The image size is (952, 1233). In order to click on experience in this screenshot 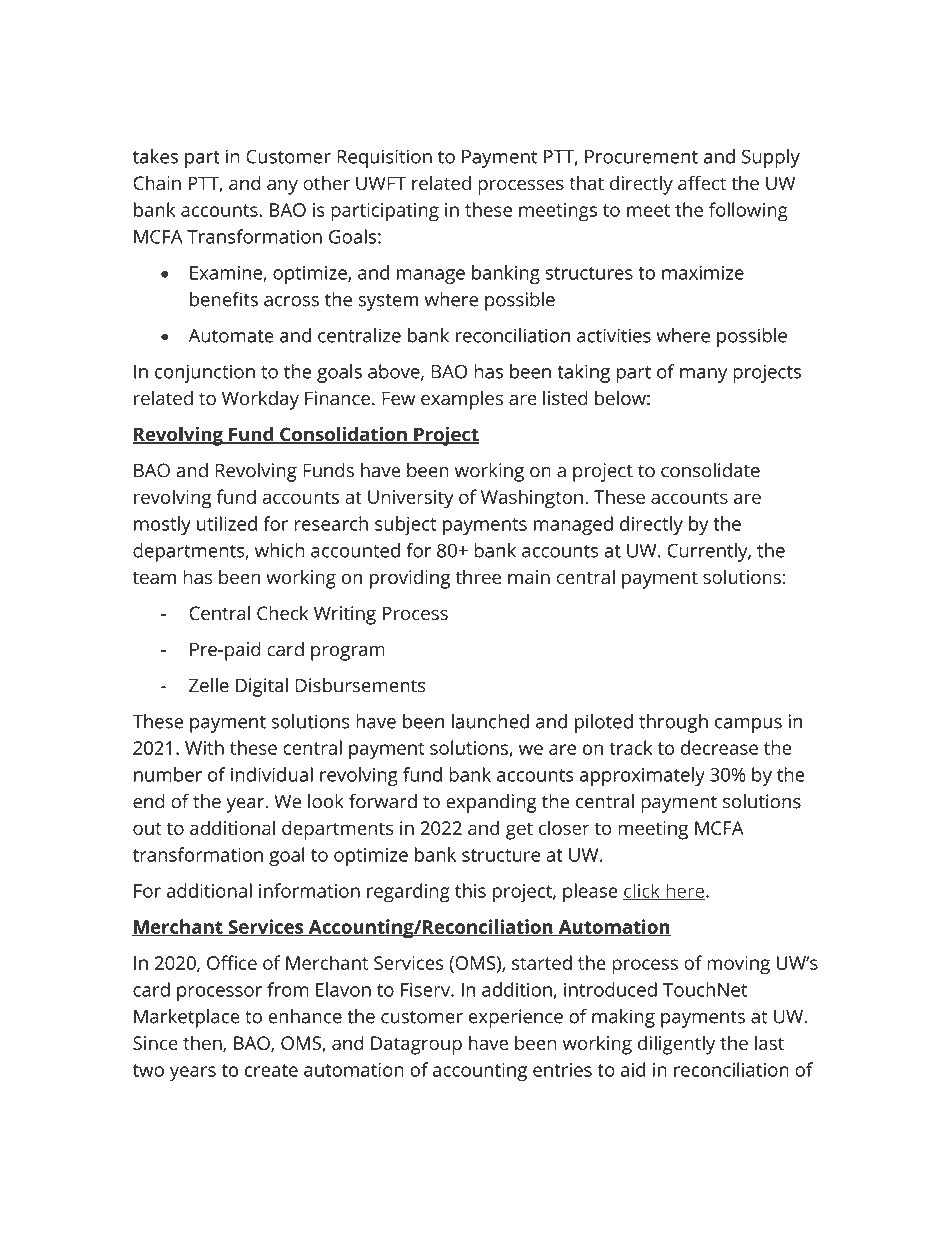, I will do `click(516, 1018)`.
